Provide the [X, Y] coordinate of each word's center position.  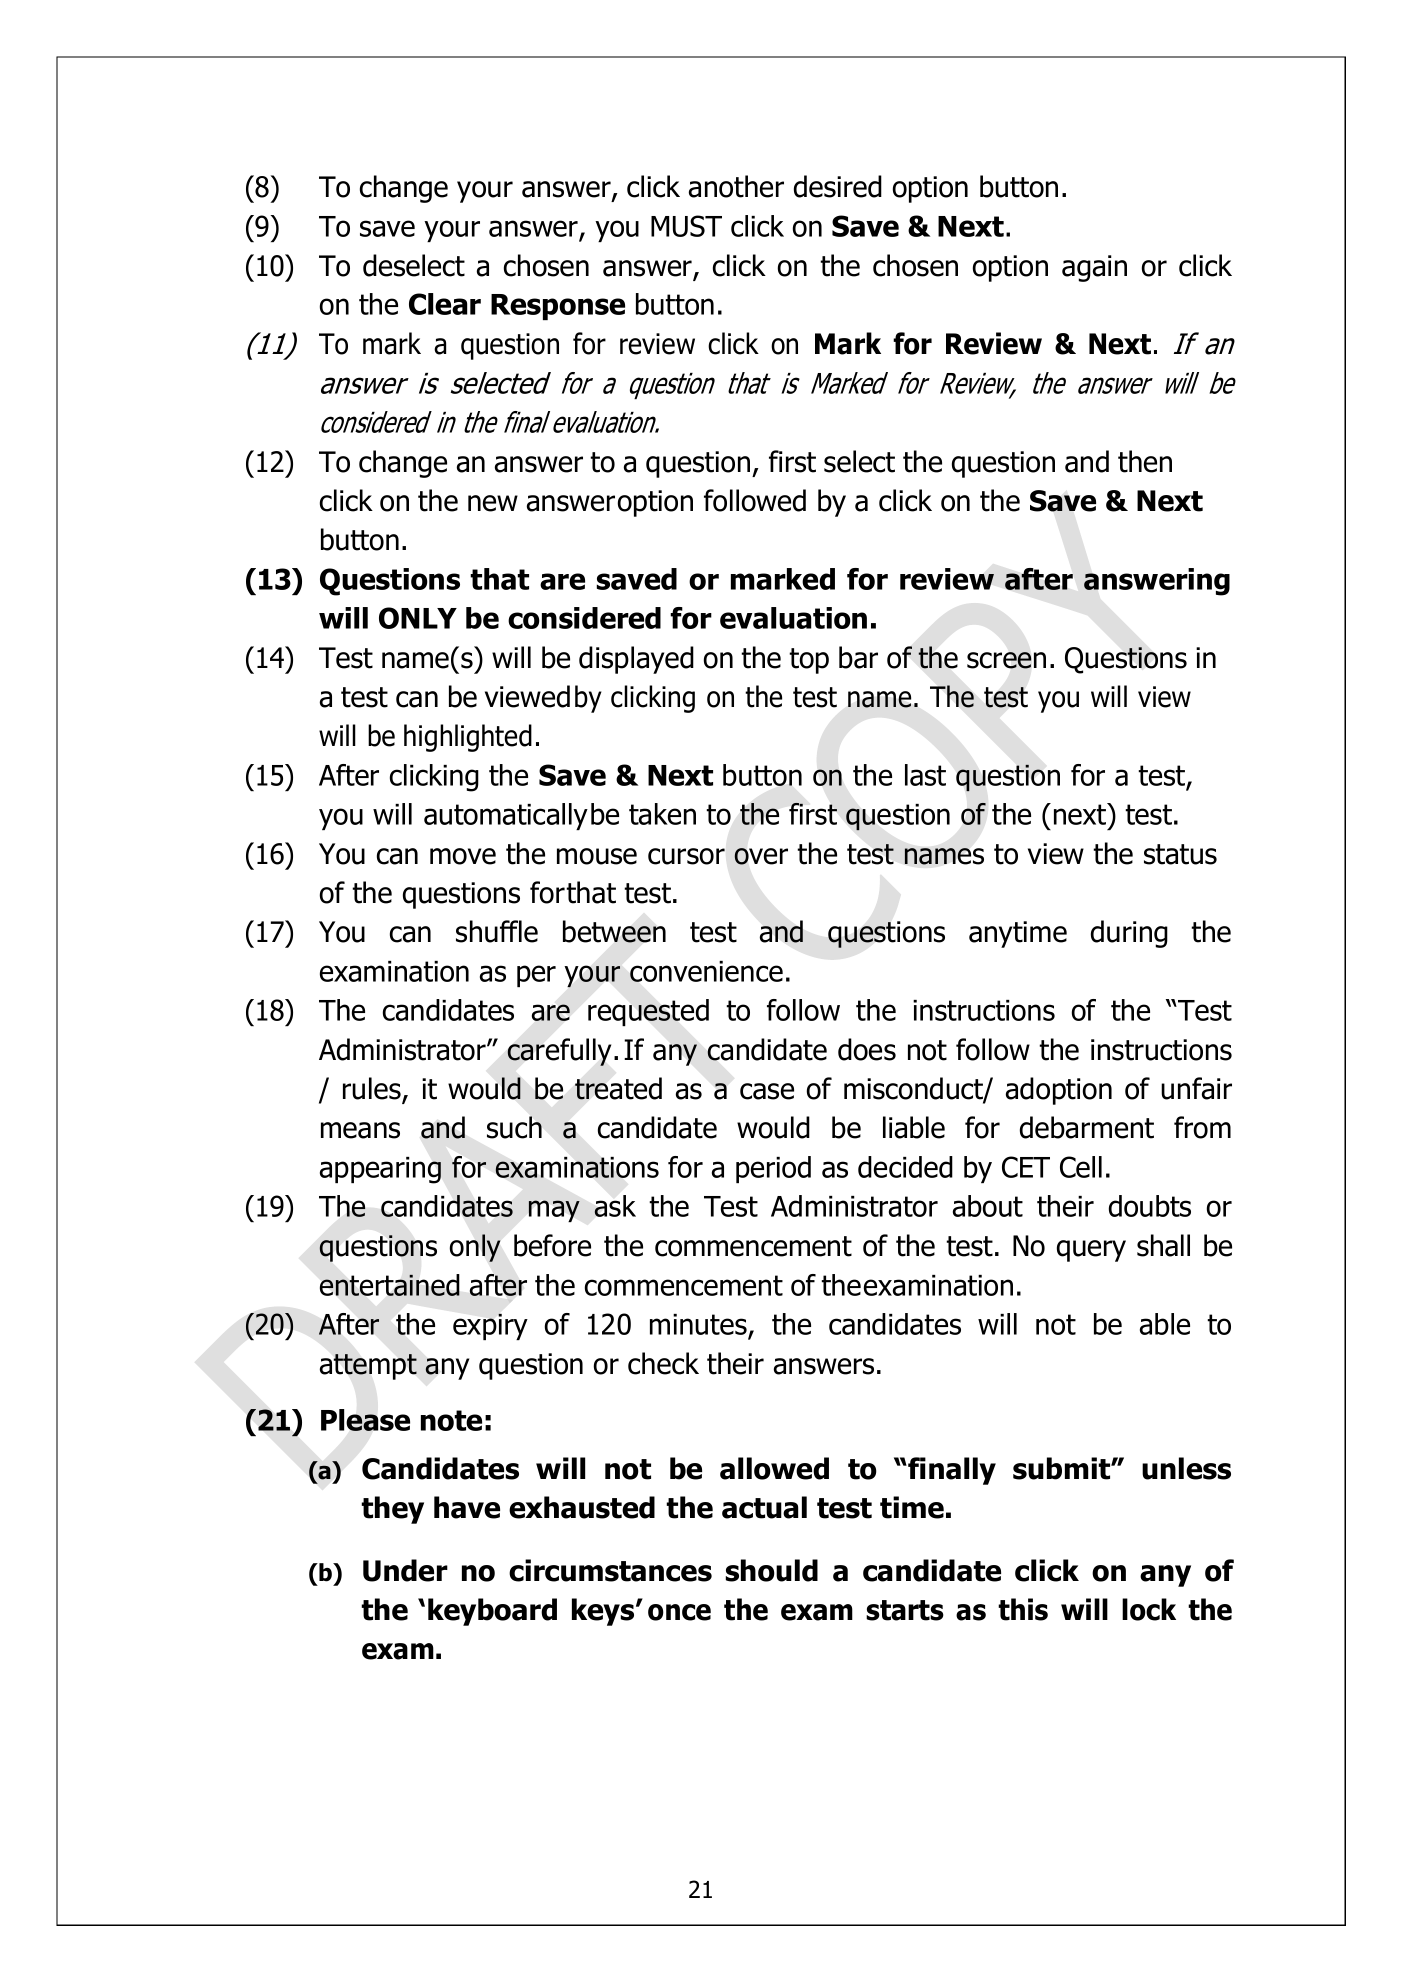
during [1129, 934]
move [463, 856]
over [761, 856]
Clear [445, 304]
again [1094, 268]
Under [405, 1570]
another [736, 186]
